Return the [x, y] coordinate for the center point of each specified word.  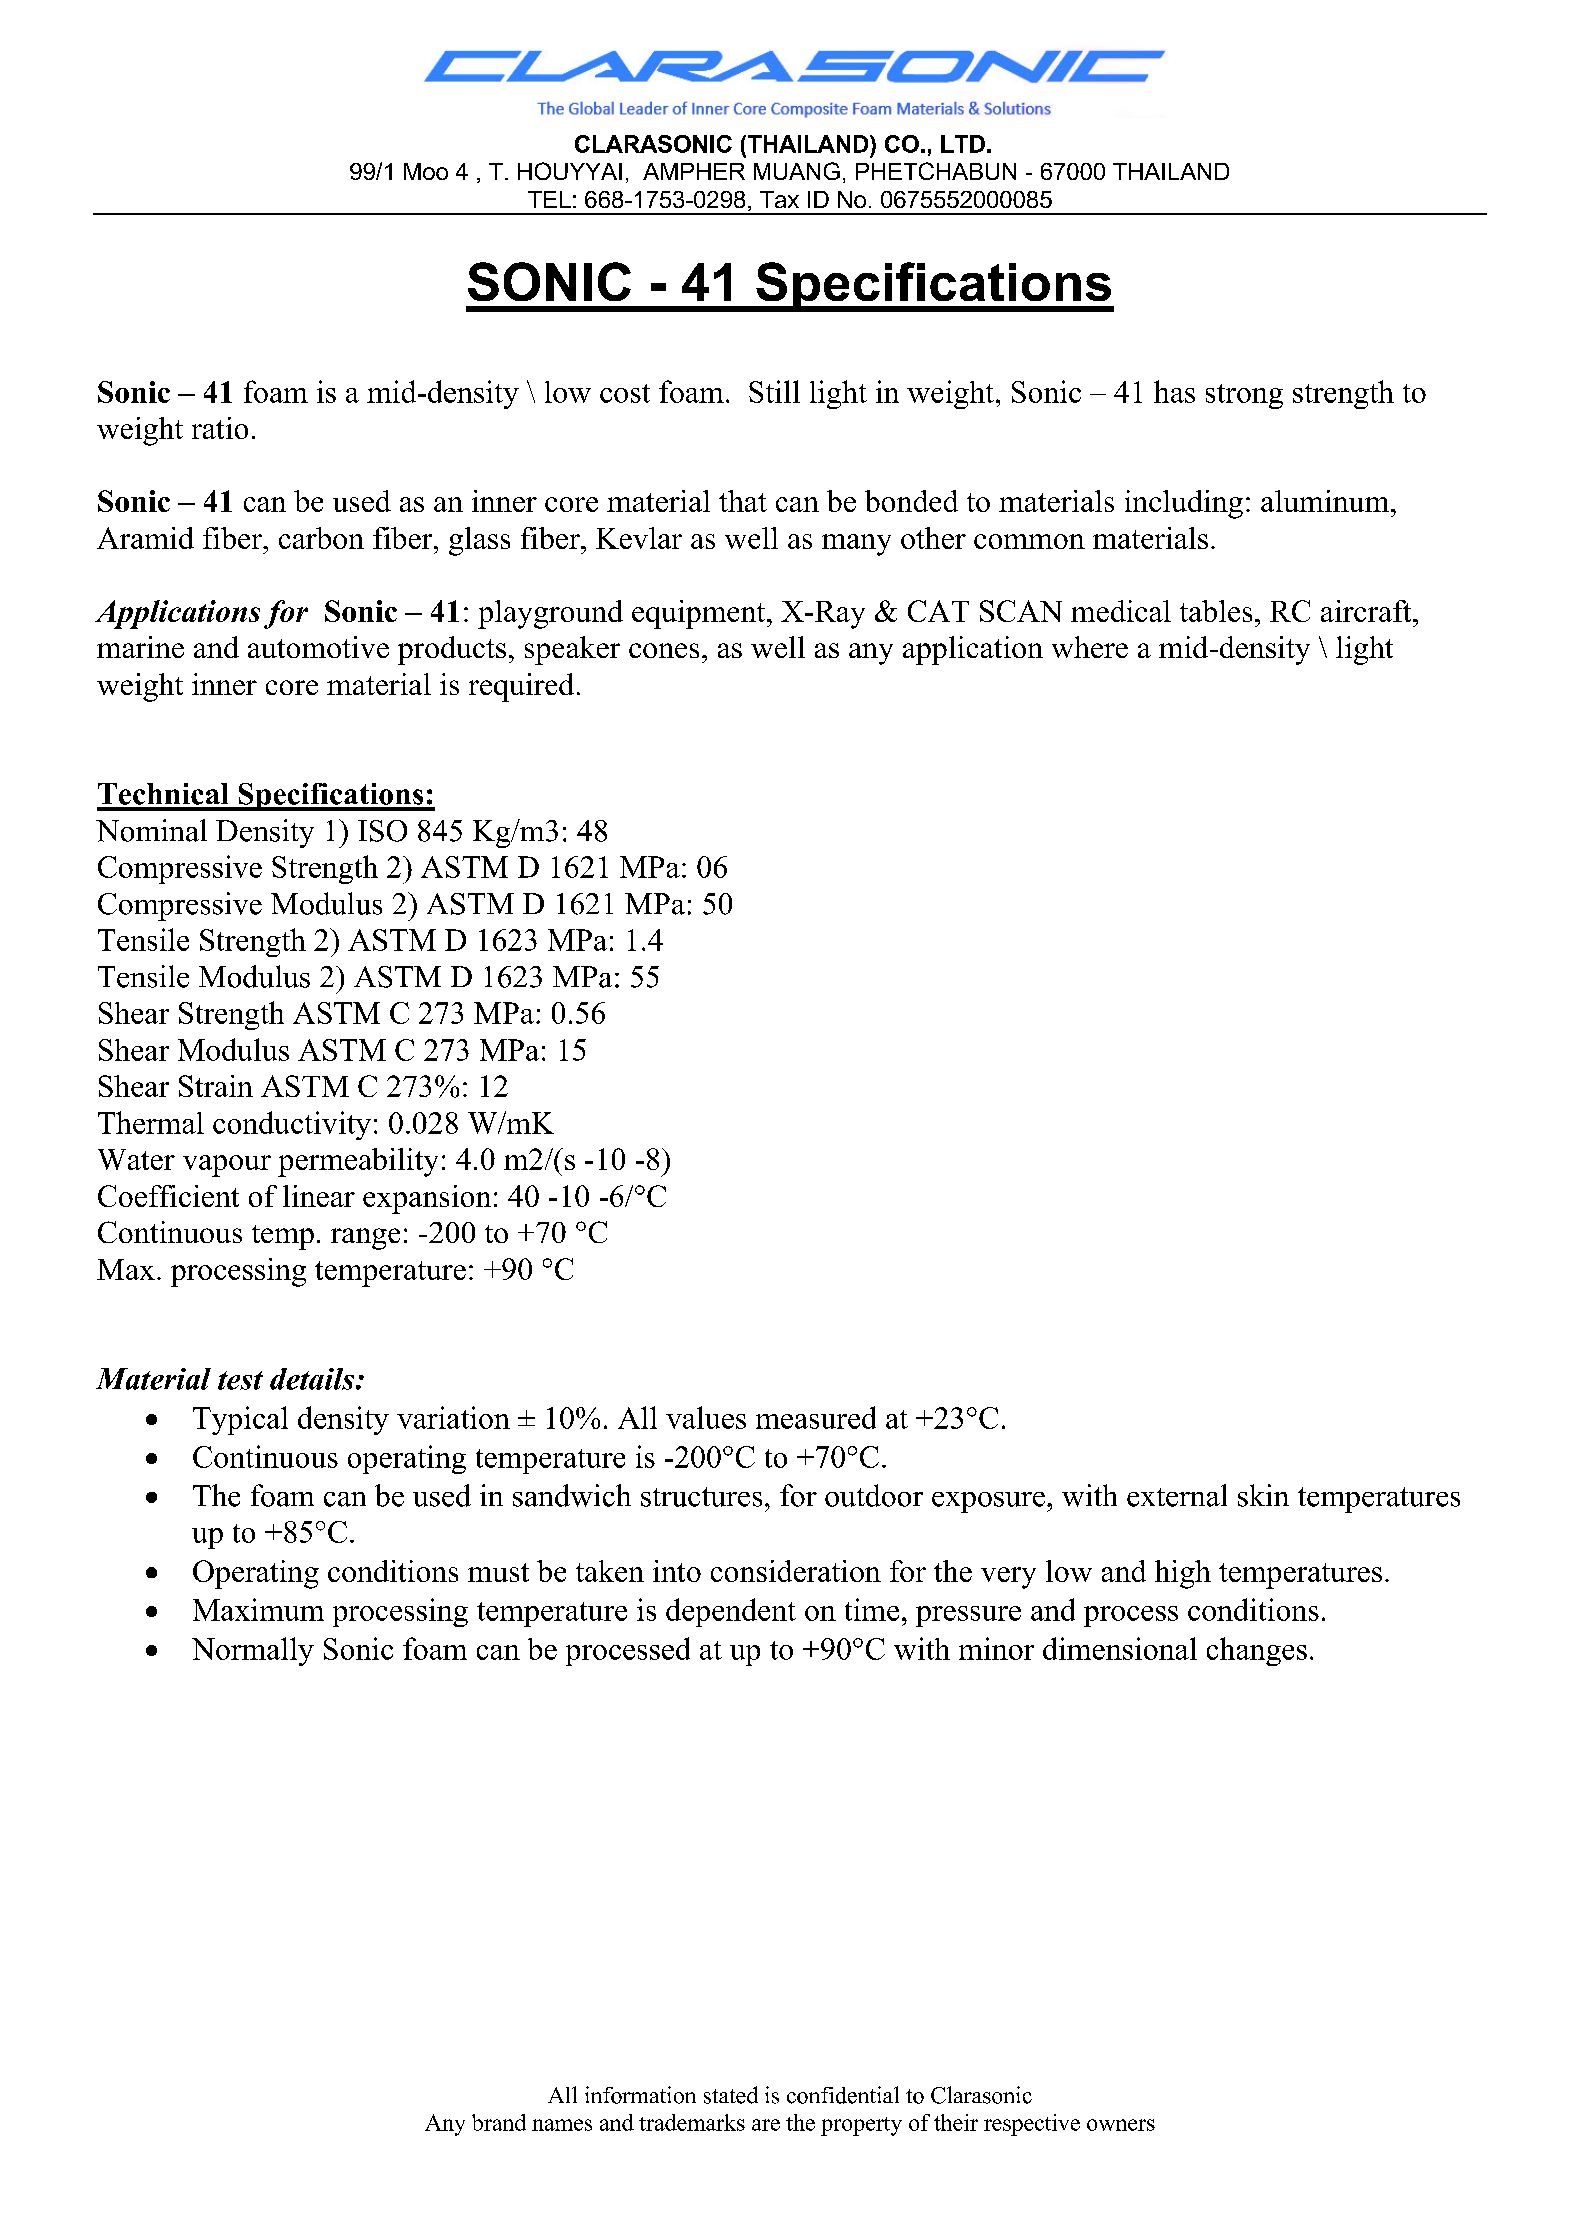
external [1177, 1495]
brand [499, 2122]
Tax [779, 199]
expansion [427, 1199]
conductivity [292, 1125]
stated [731, 2095]
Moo [426, 171]
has [1174, 391]
